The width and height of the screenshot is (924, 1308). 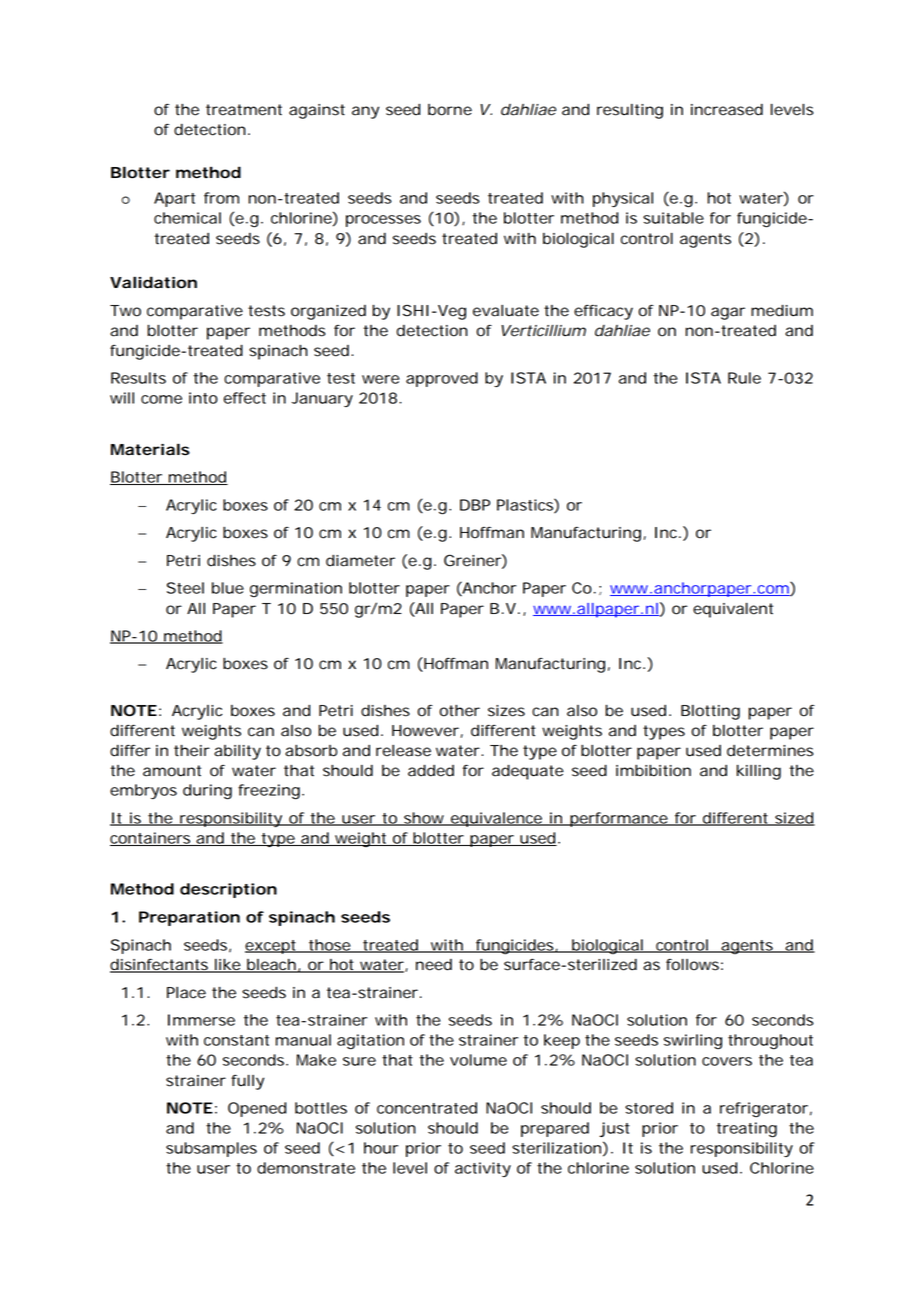 I want to click on treating, so click(x=747, y=1130).
